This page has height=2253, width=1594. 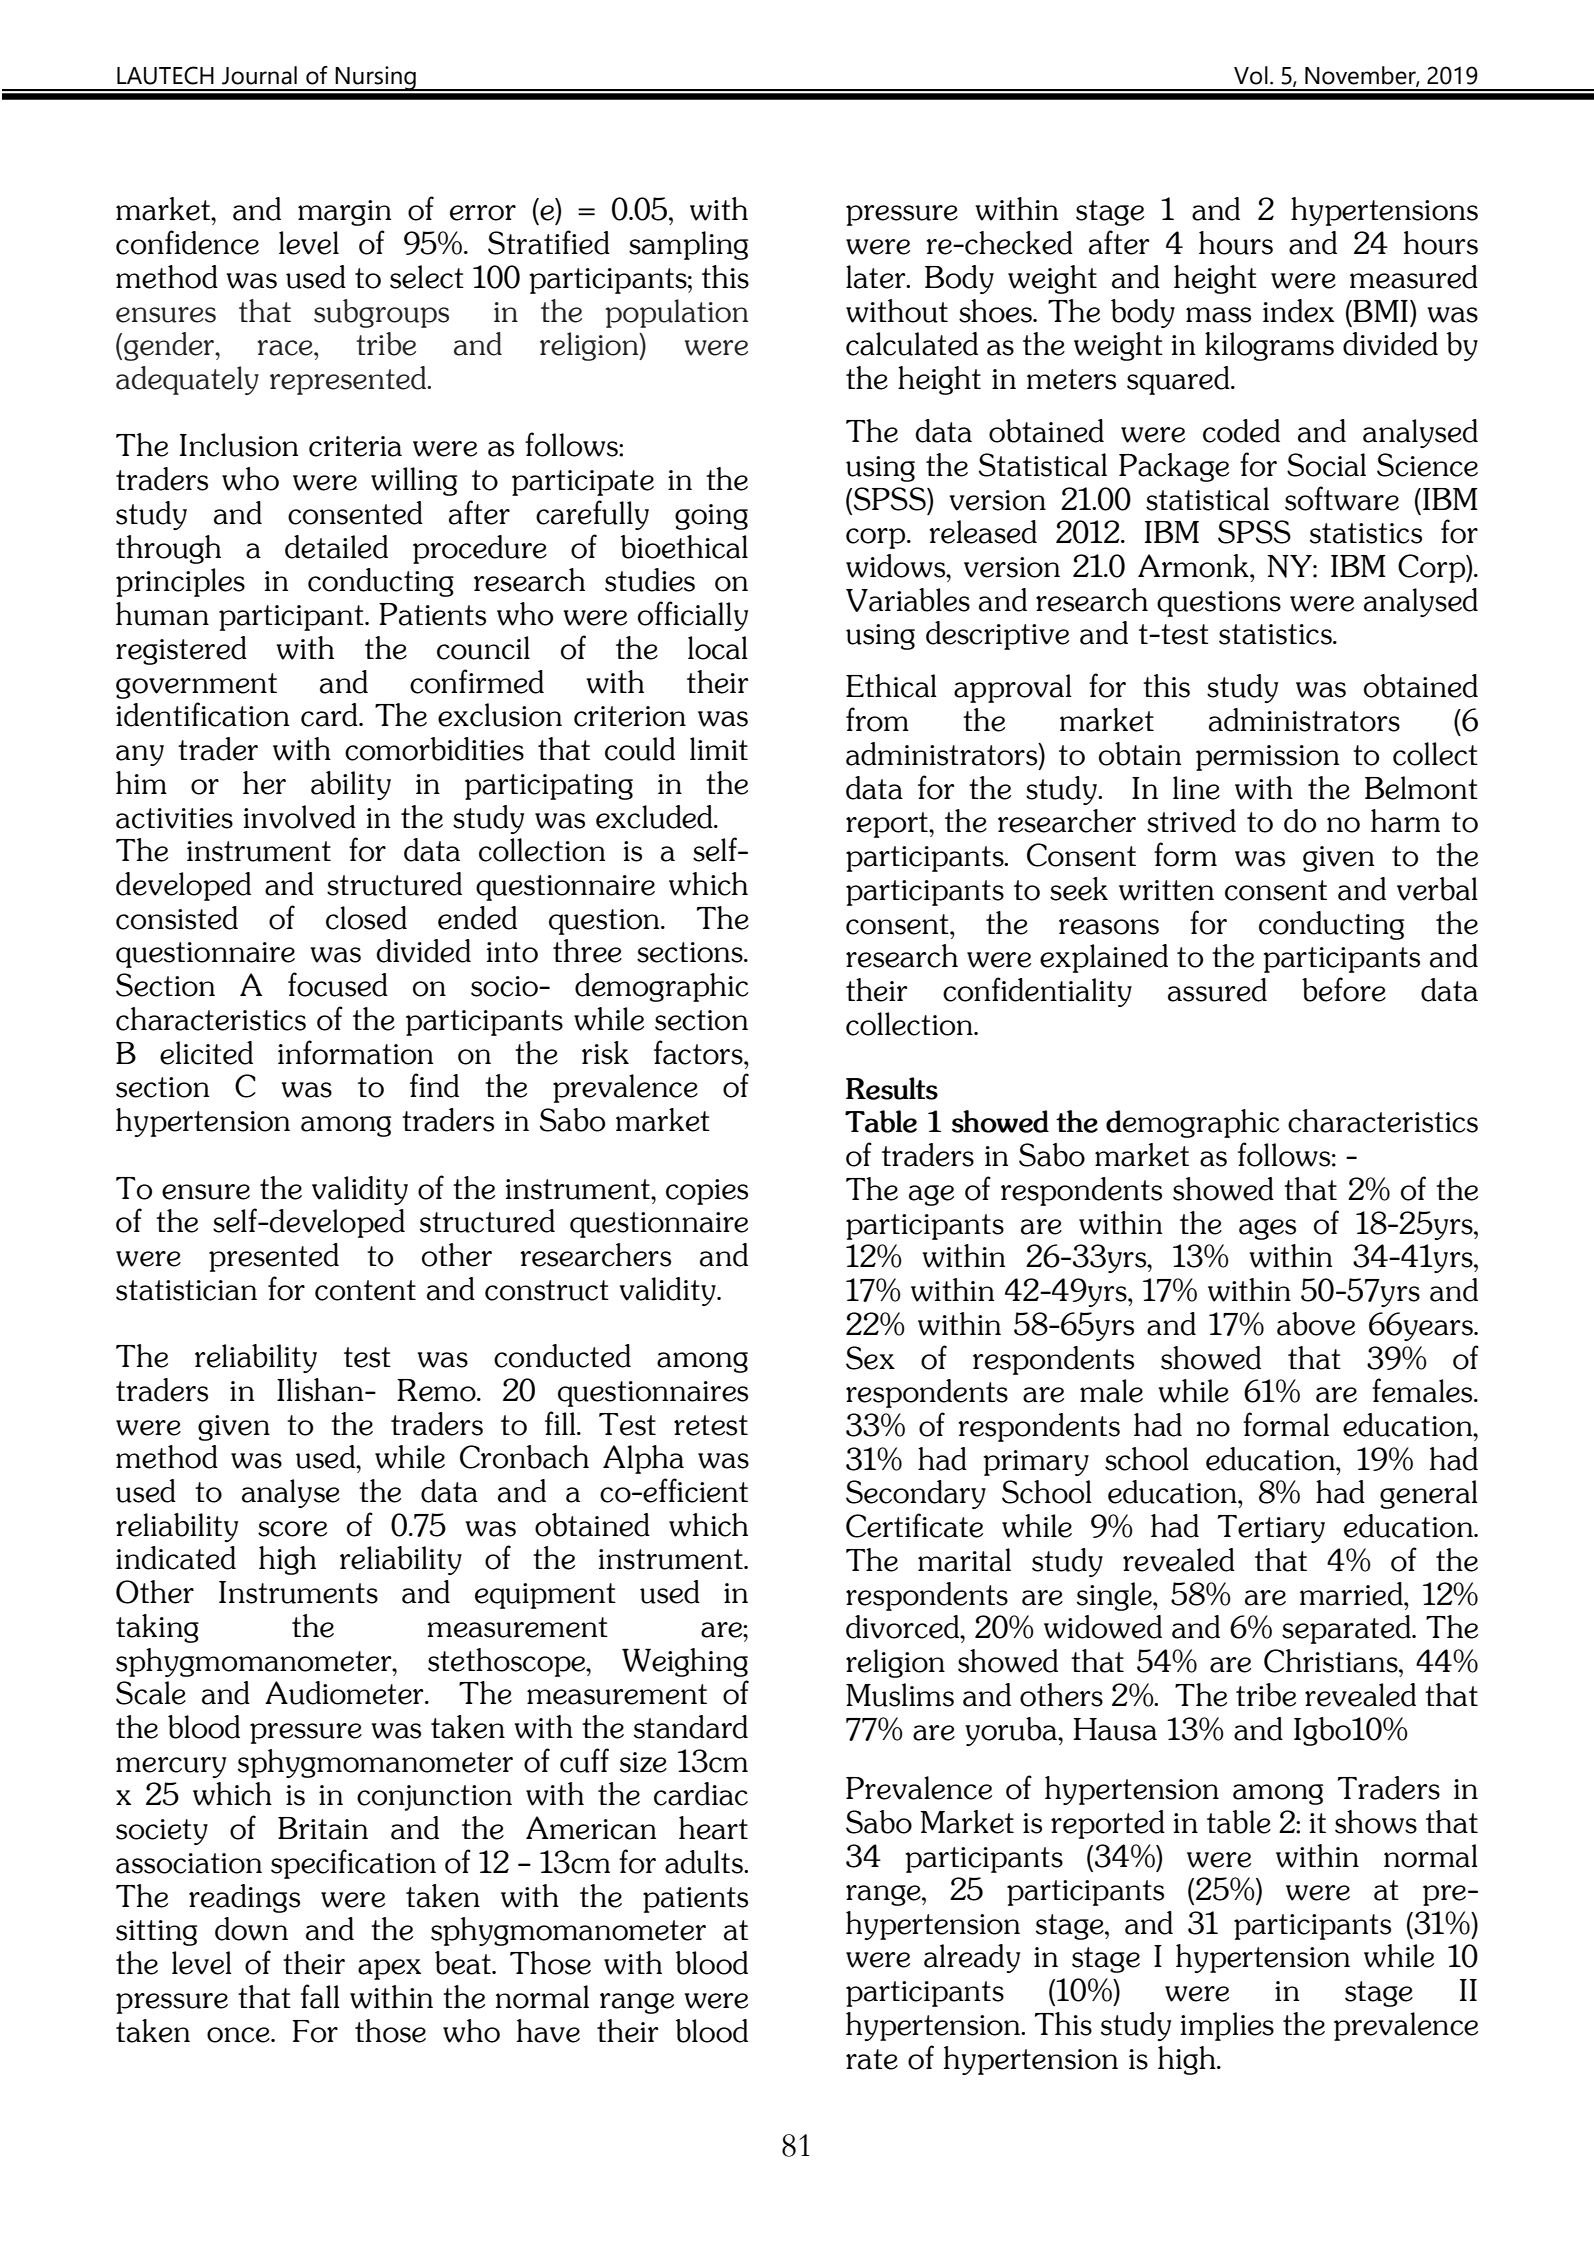 What do you see at coordinates (688, 245) in the page?
I see `sampling` at bounding box center [688, 245].
